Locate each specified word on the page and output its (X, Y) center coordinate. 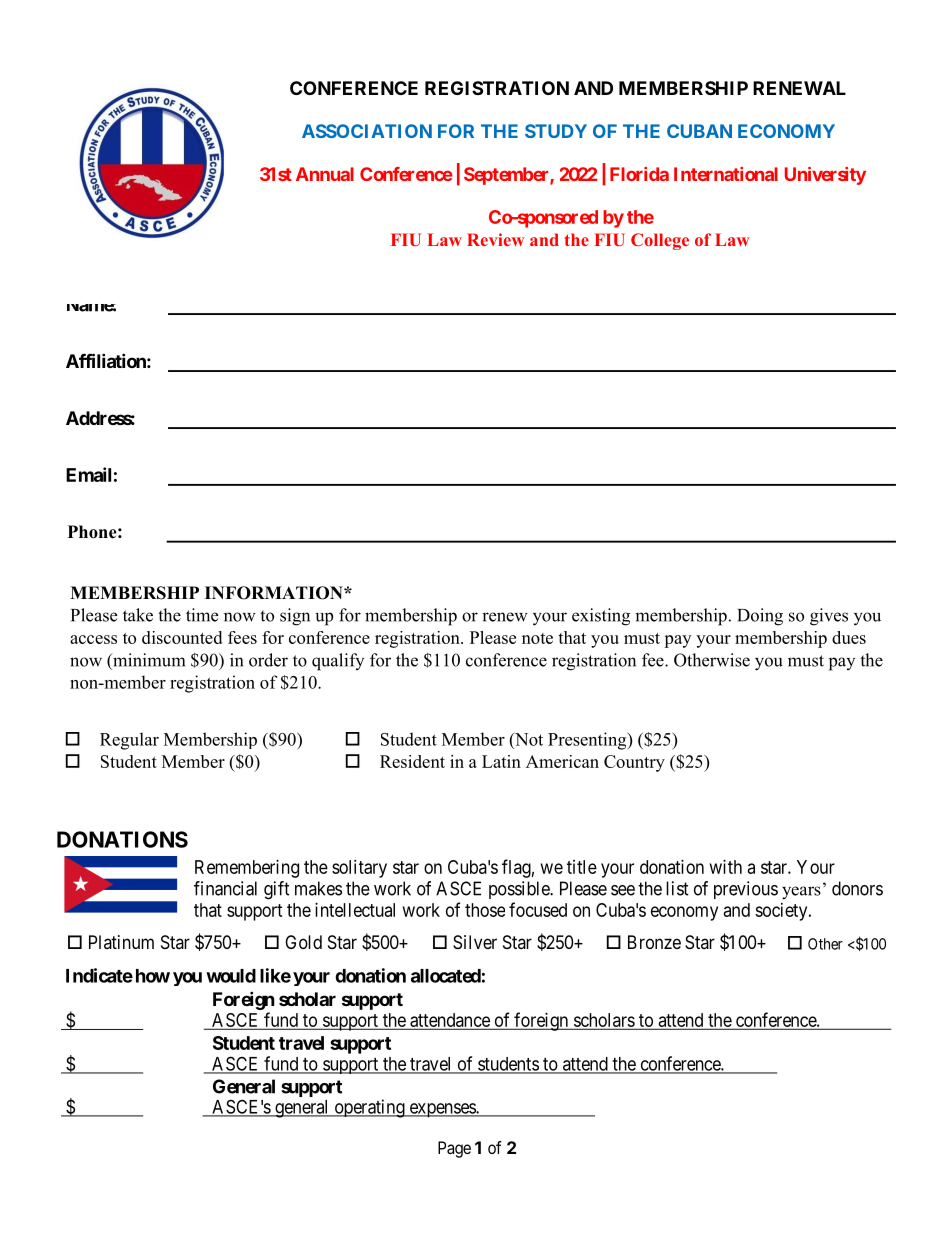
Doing (760, 617)
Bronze (654, 942)
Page (454, 1149)
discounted (182, 637)
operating (369, 1108)
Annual (325, 174)
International (726, 174)
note (537, 638)
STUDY (556, 131)
